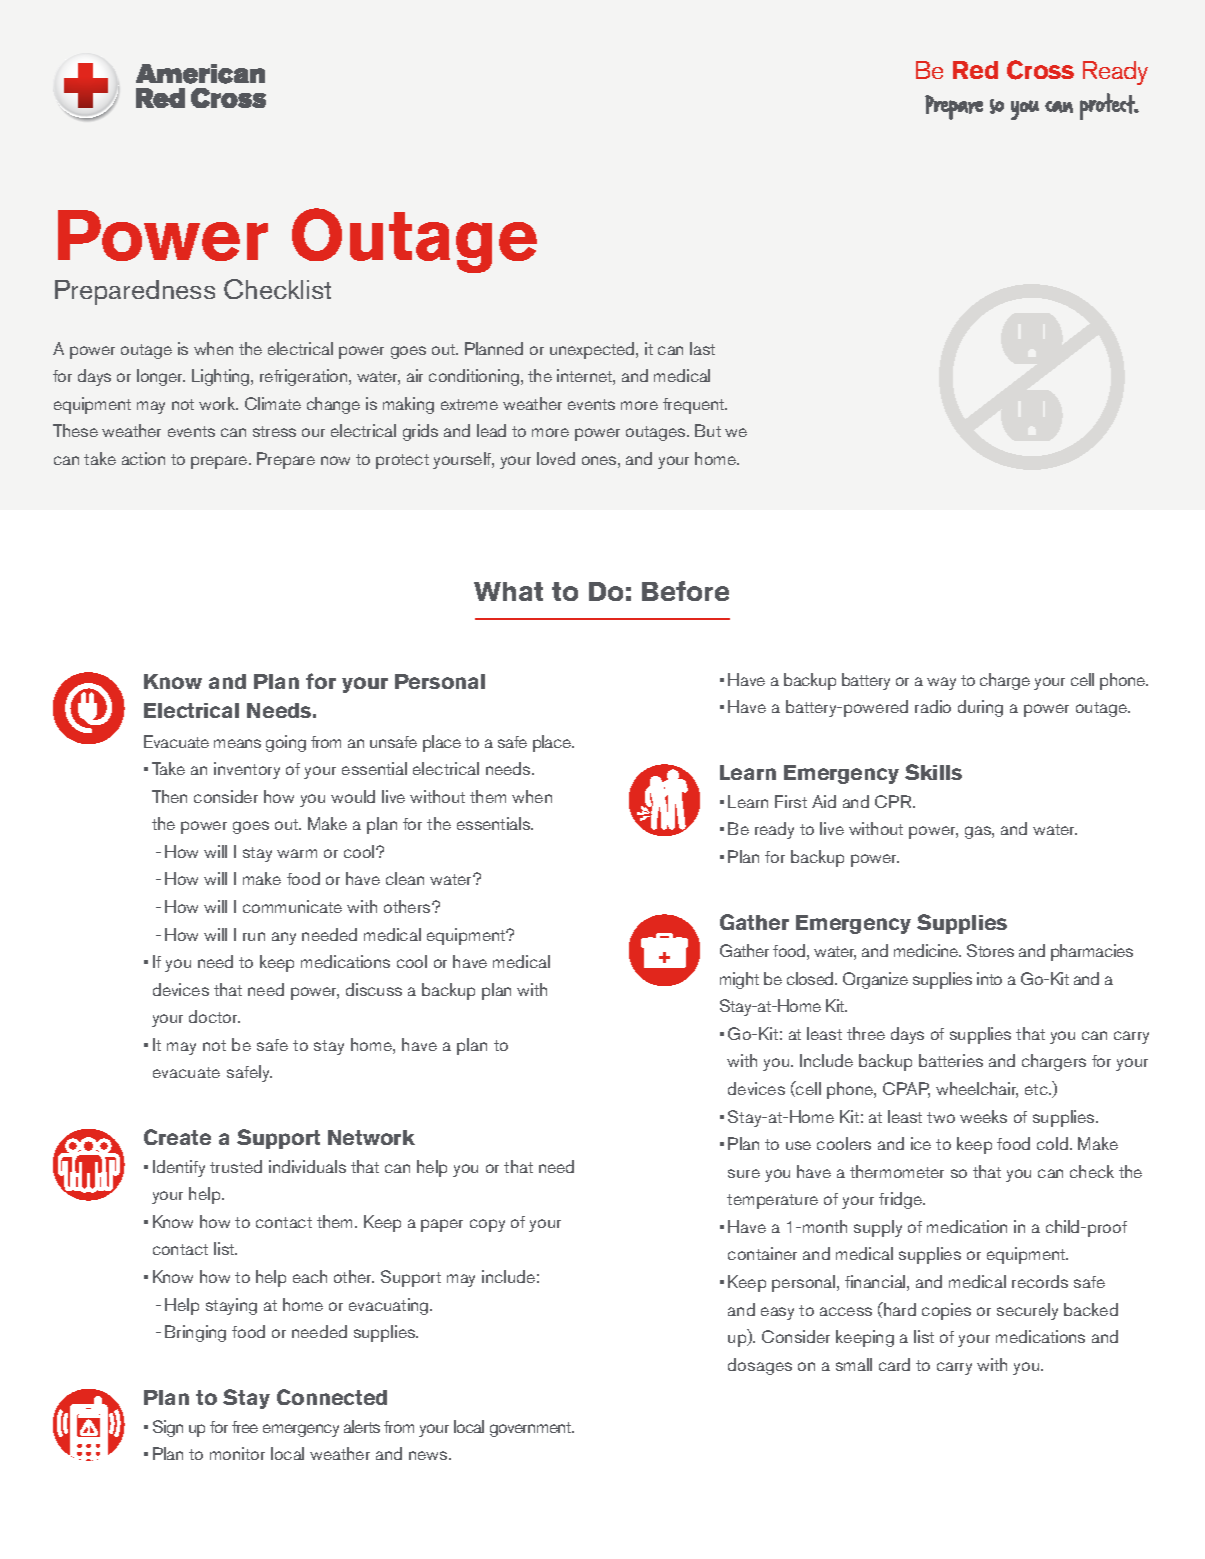 Image resolution: width=1205 pixels, height=1559 pixels. What do you see at coordinates (791, 801) in the screenshot?
I see `First` at bounding box center [791, 801].
